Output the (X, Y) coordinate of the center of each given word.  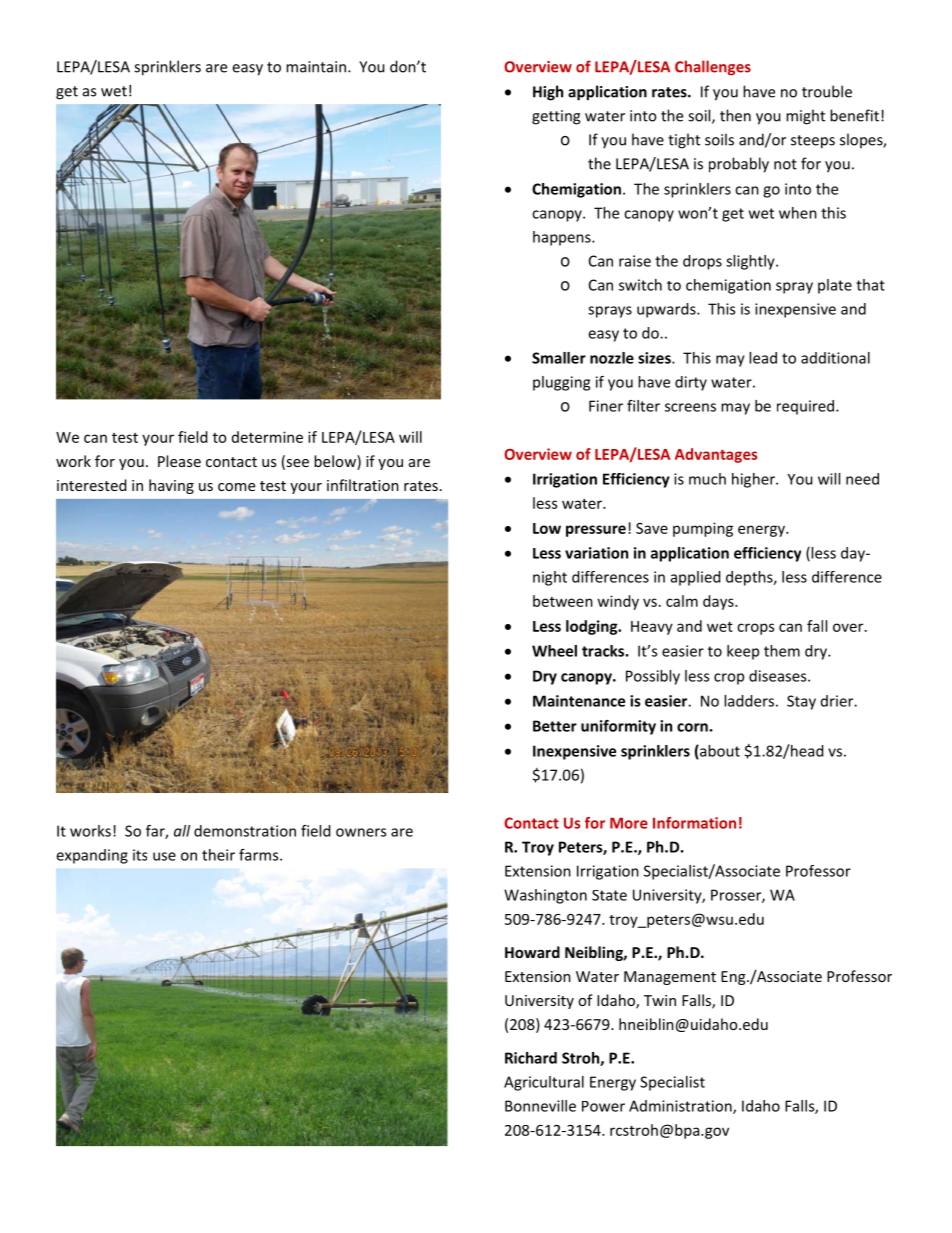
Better (555, 726)
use (164, 856)
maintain (316, 67)
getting (556, 117)
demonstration (245, 831)
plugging (561, 383)
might (805, 117)
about (719, 752)
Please (179, 461)
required (807, 407)
